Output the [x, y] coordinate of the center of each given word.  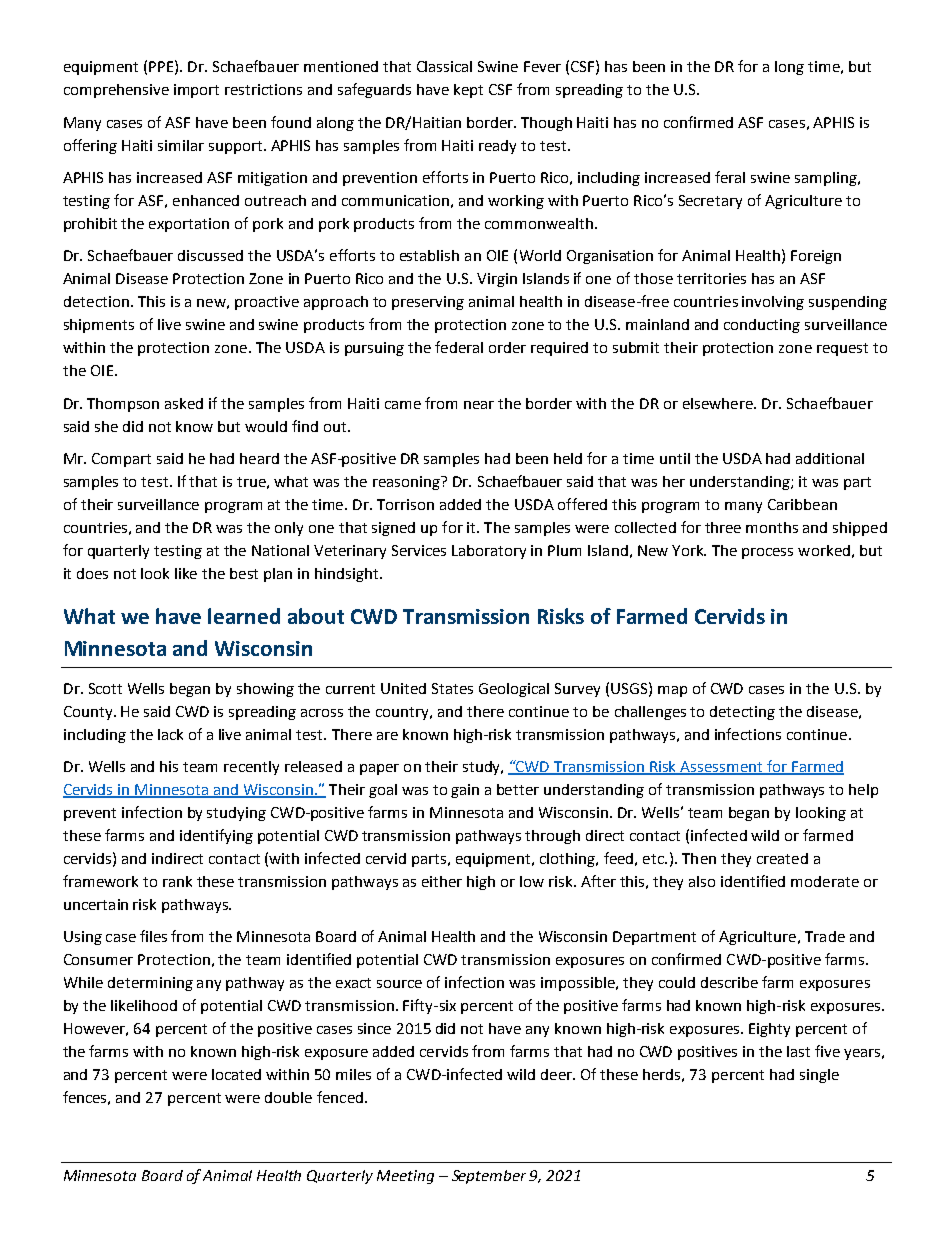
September [489, 1177]
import [196, 91]
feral [730, 177]
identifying [216, 836]
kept [468, 91]
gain [465, 791]
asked [184, 403]
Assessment [722, 768]
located [236, 1074]
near [479, 405]
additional [830, 458]
